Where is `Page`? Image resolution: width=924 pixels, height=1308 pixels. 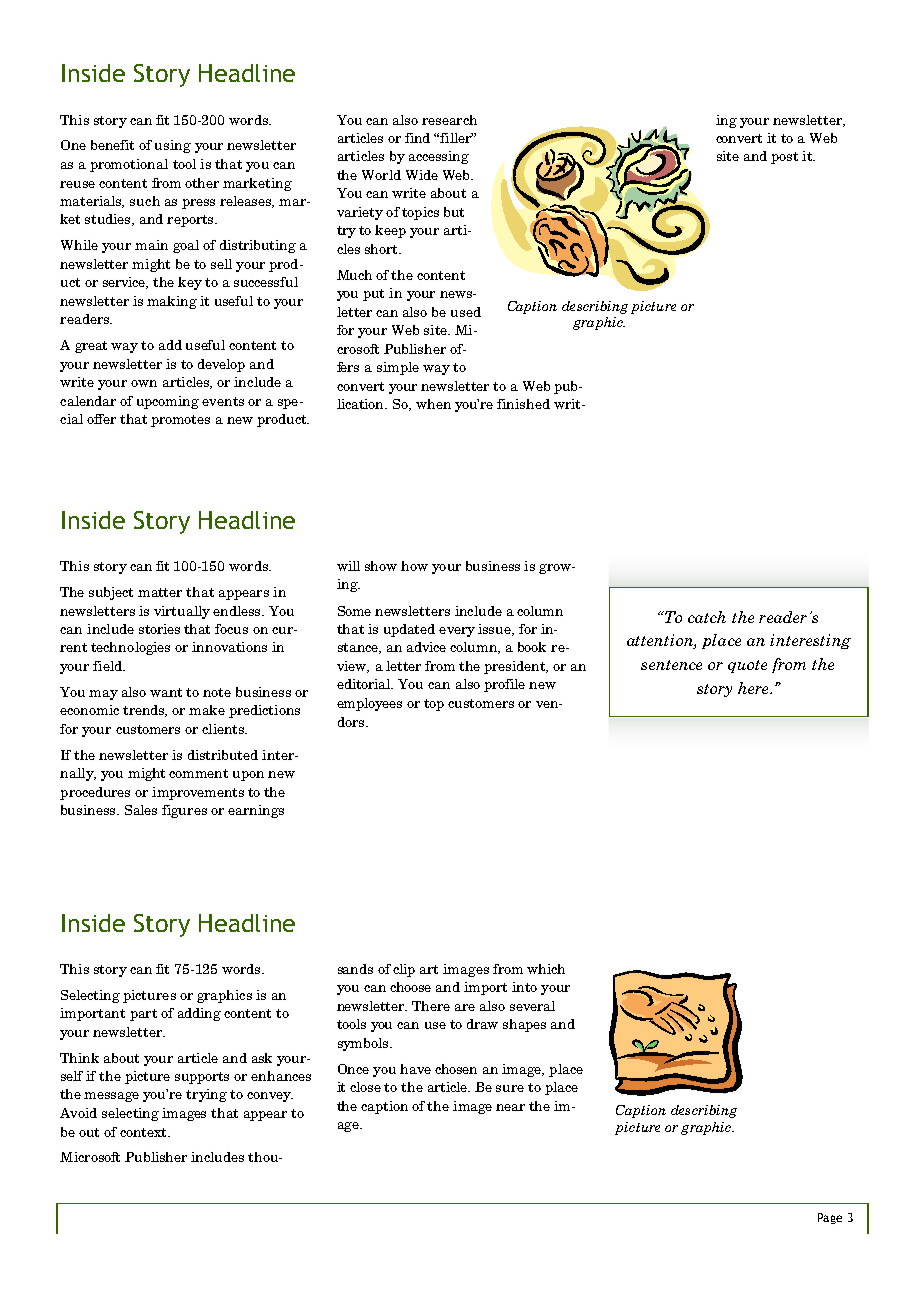 Page is located at coordinates (830, 1218).
